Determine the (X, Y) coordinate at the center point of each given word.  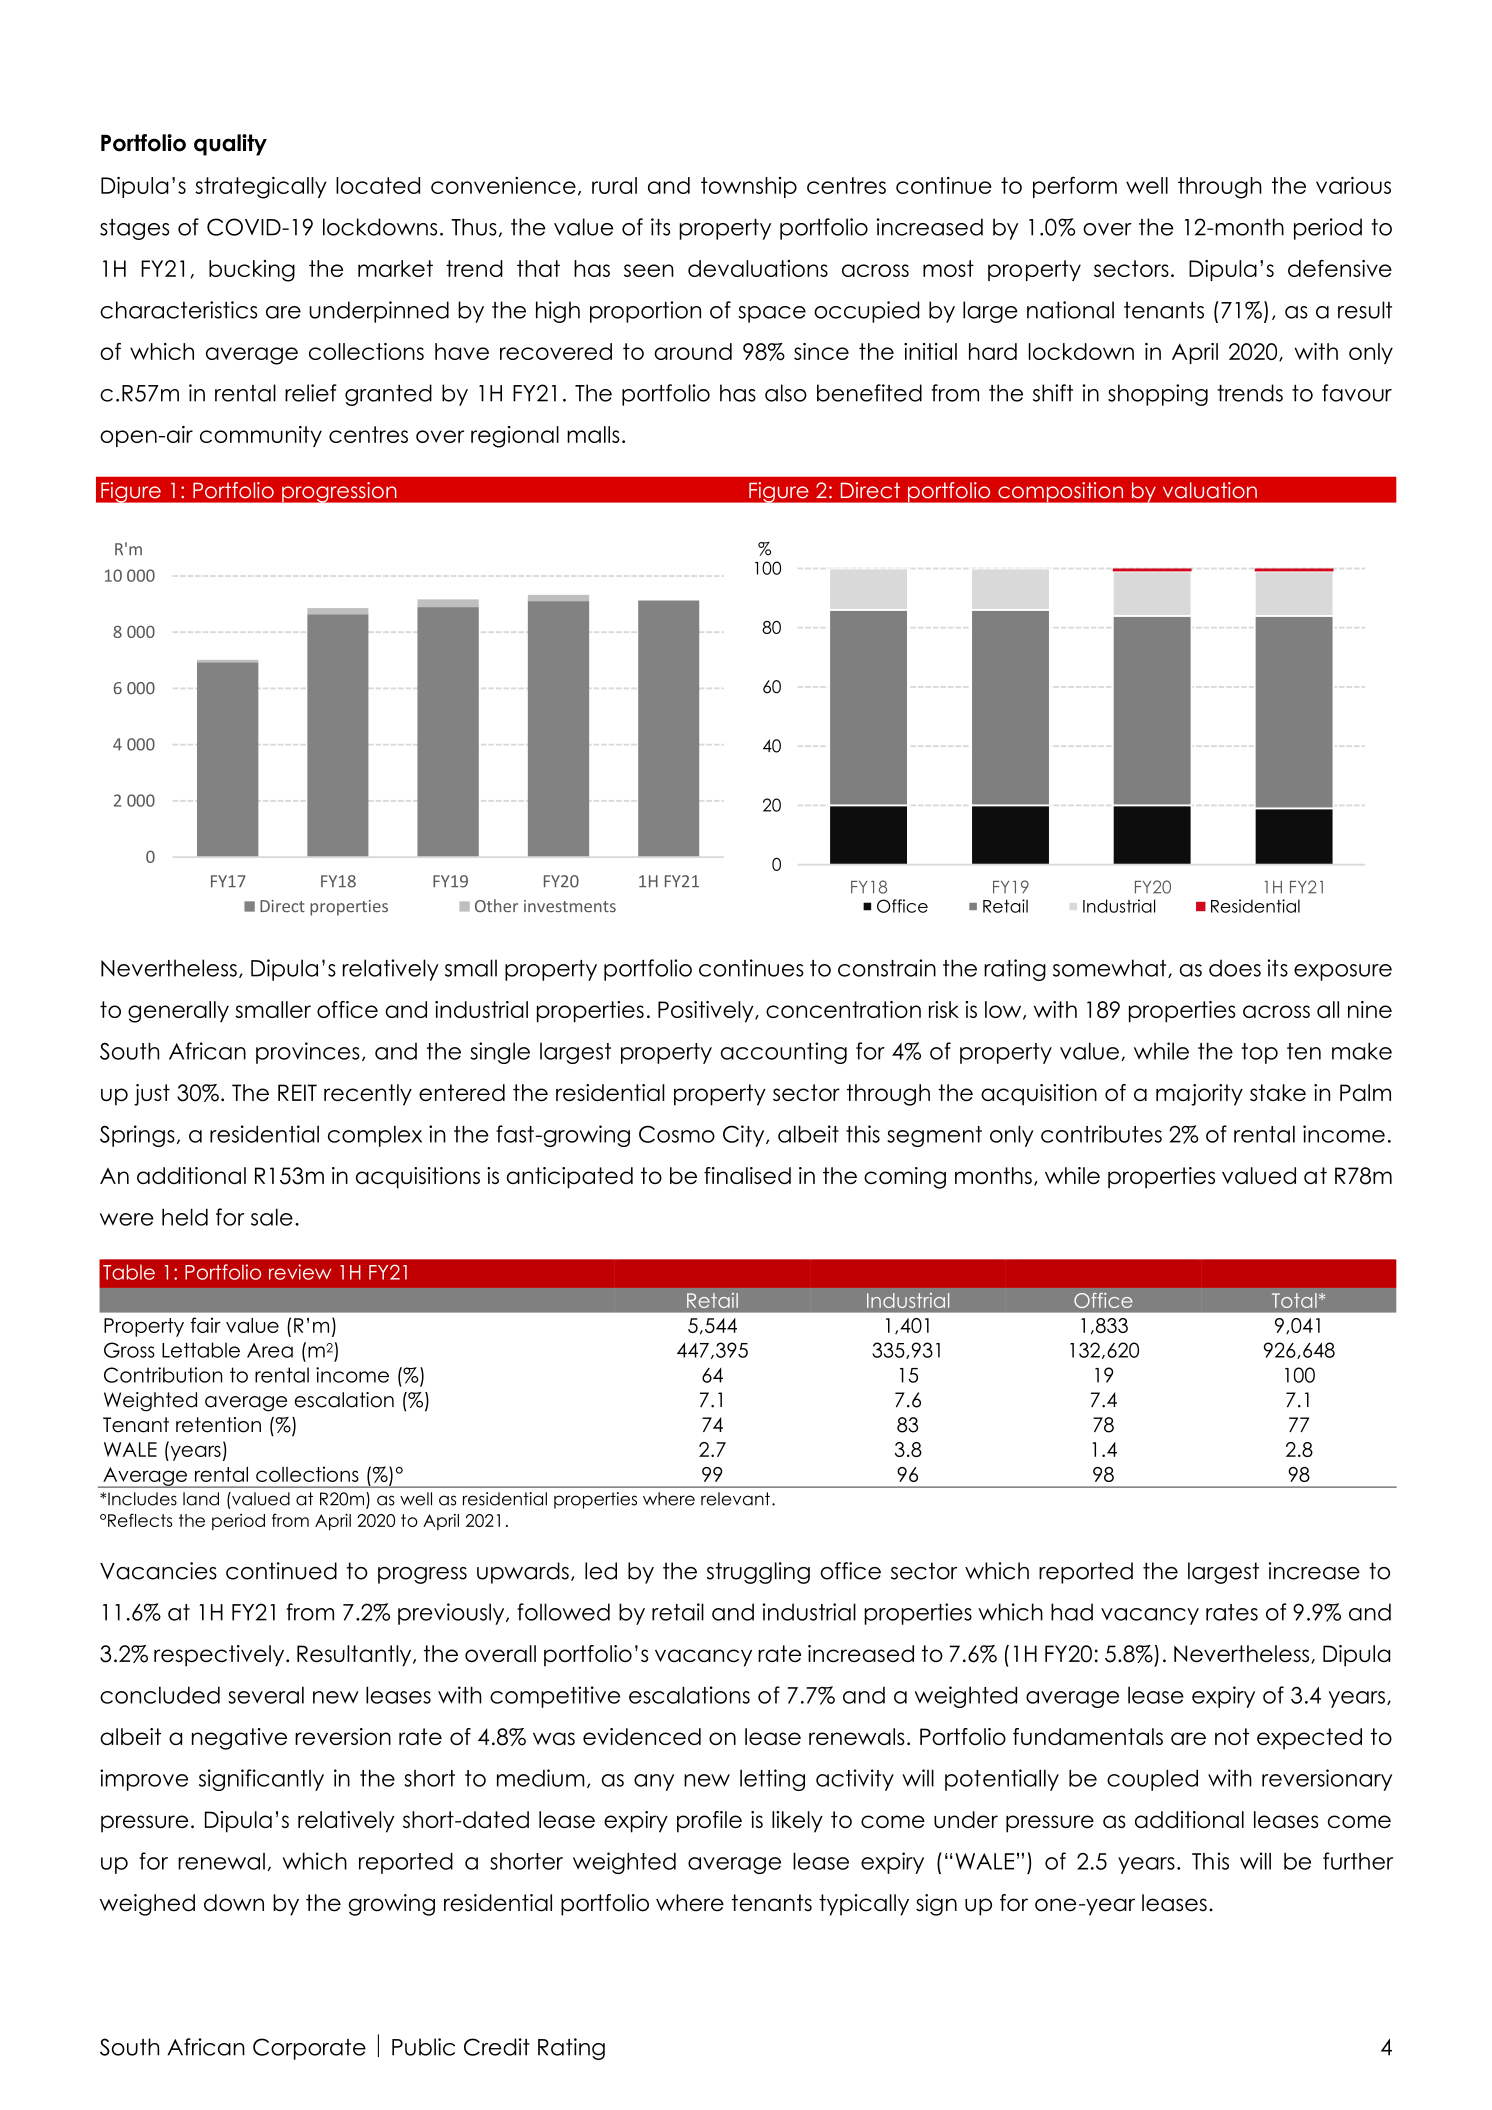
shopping (1158, 395)
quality (230, 145)
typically (864, 1905)
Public (423, 2047)
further (1358, 1861)
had (1072, 1612)
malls (593, 434)
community (261, 436)
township (749, 187)
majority (1199, 1095)
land (201, 1499)
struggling (758, 1573)
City (745, 1136)
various (1353, 185)
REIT (297, 1092)
